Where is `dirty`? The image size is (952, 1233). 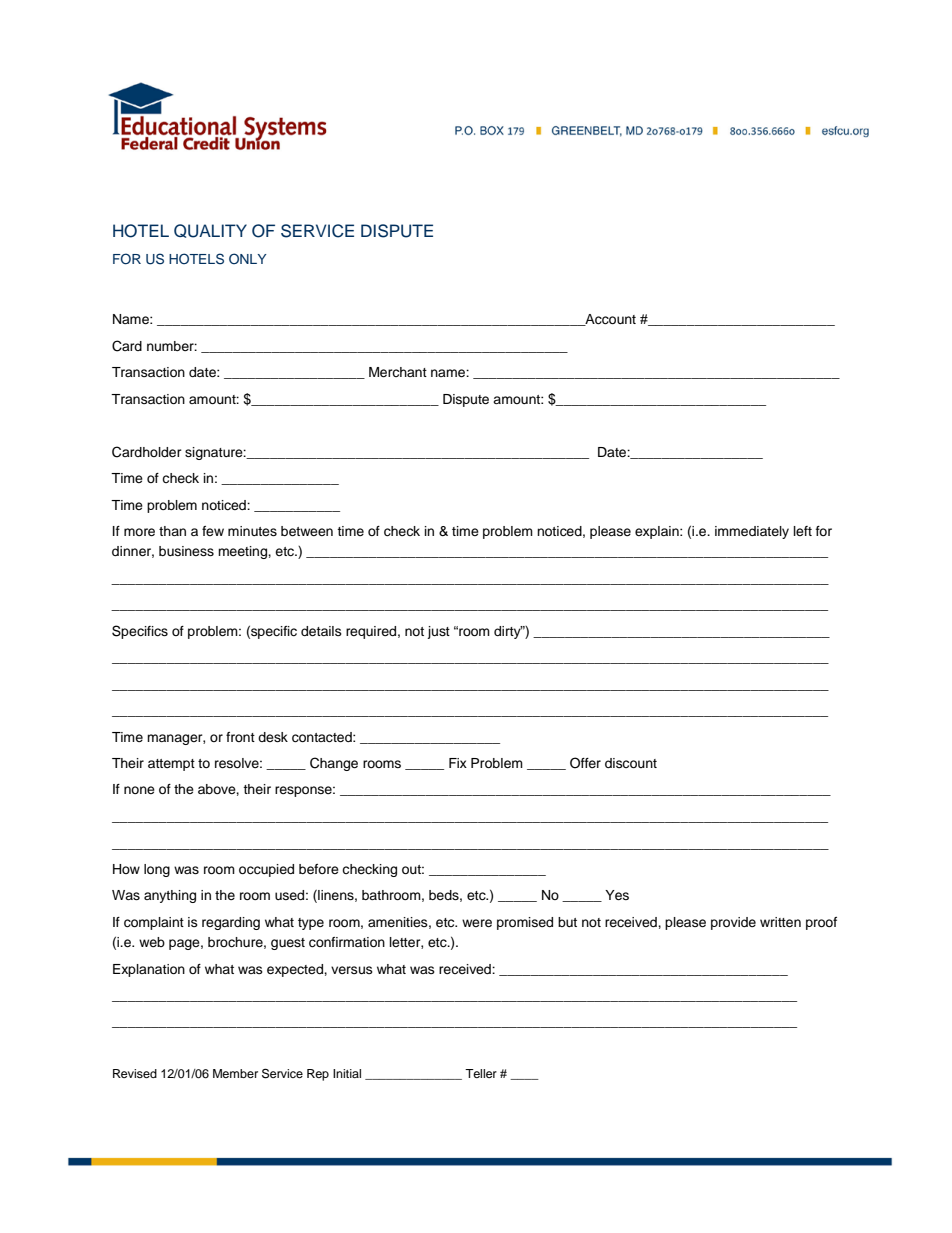
dirty is located at coordinates (508, 632).
